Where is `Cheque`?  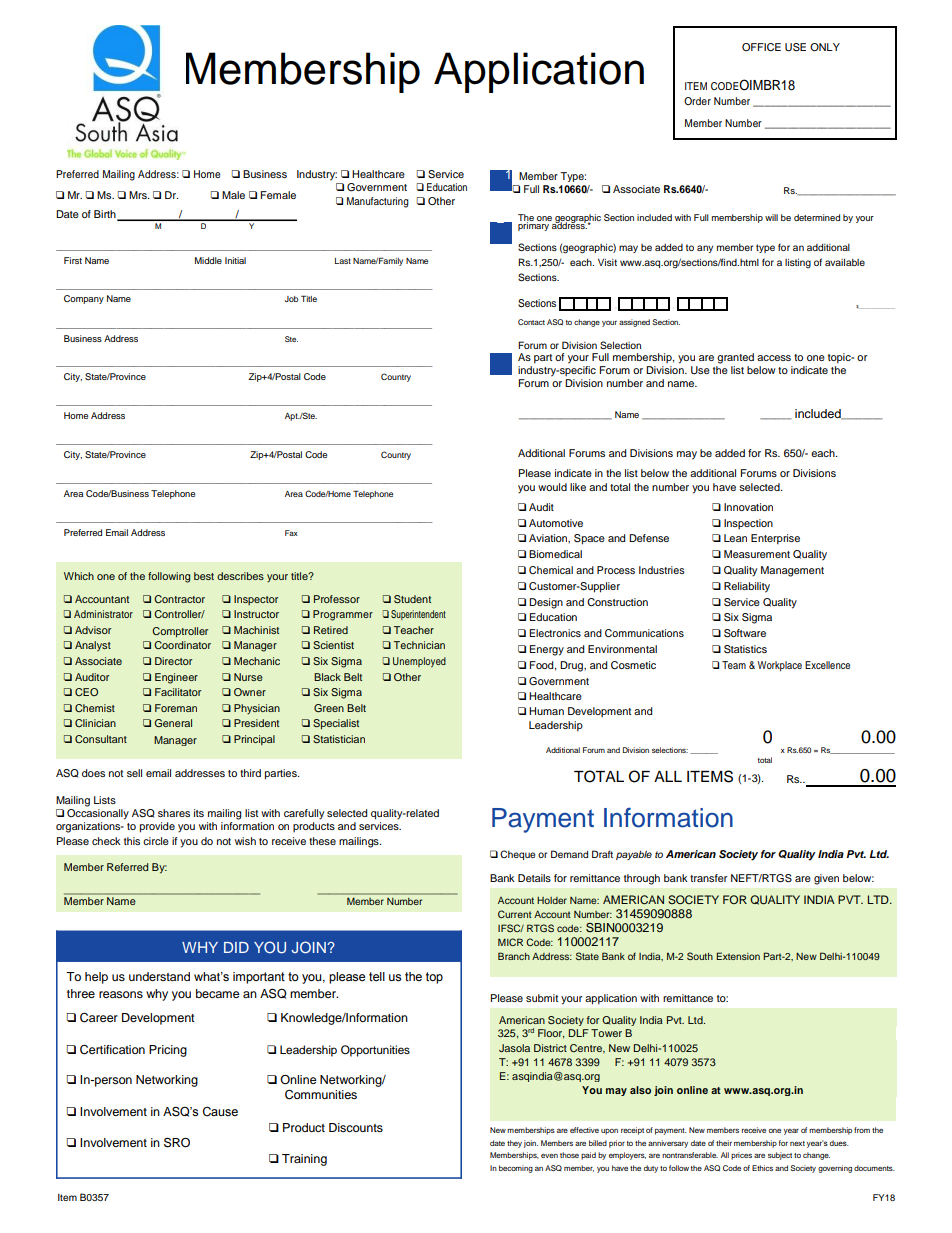 Cheque is located at coordinates (517, 855).
